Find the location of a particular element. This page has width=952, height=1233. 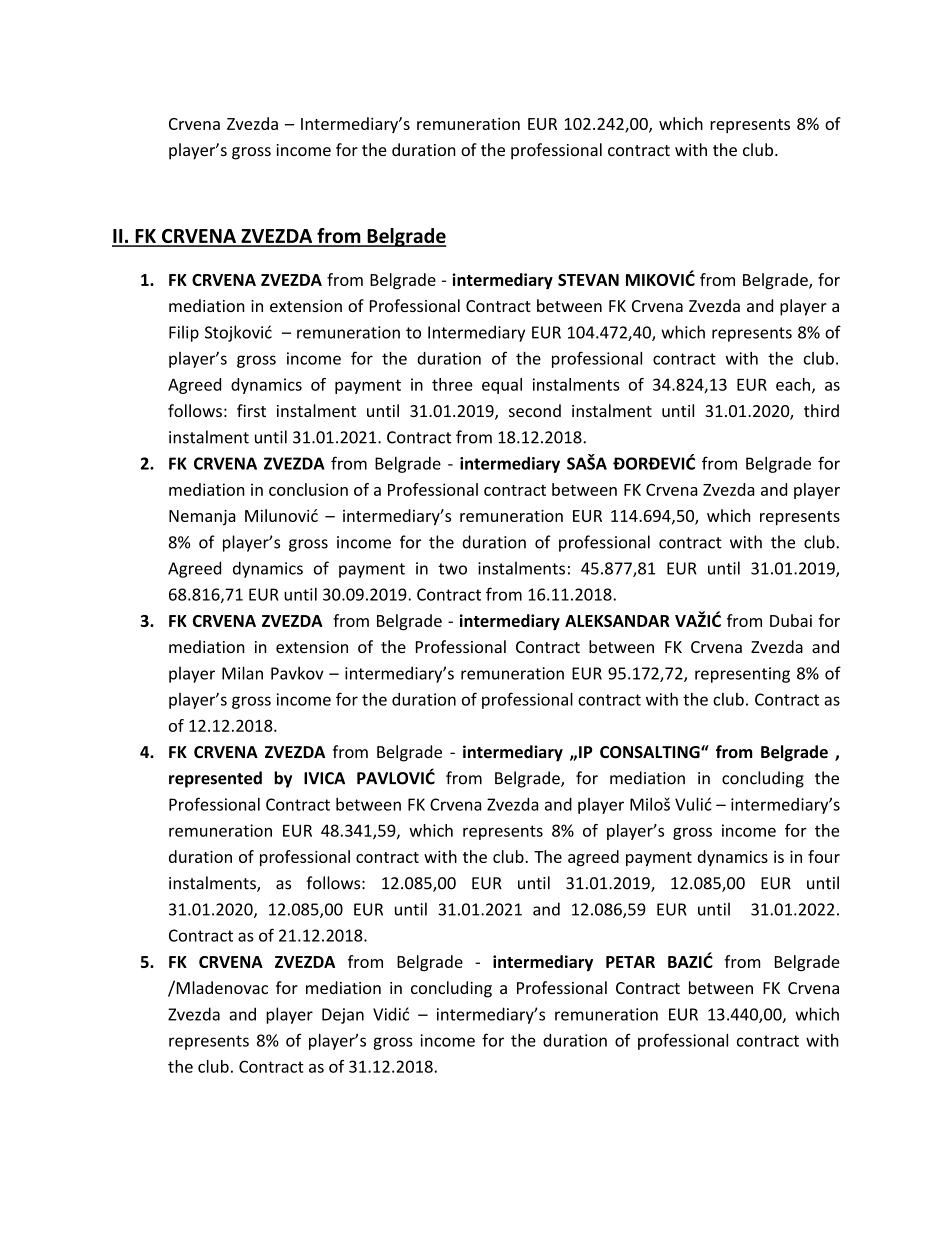

represented is located at coordinates (215, 779).
